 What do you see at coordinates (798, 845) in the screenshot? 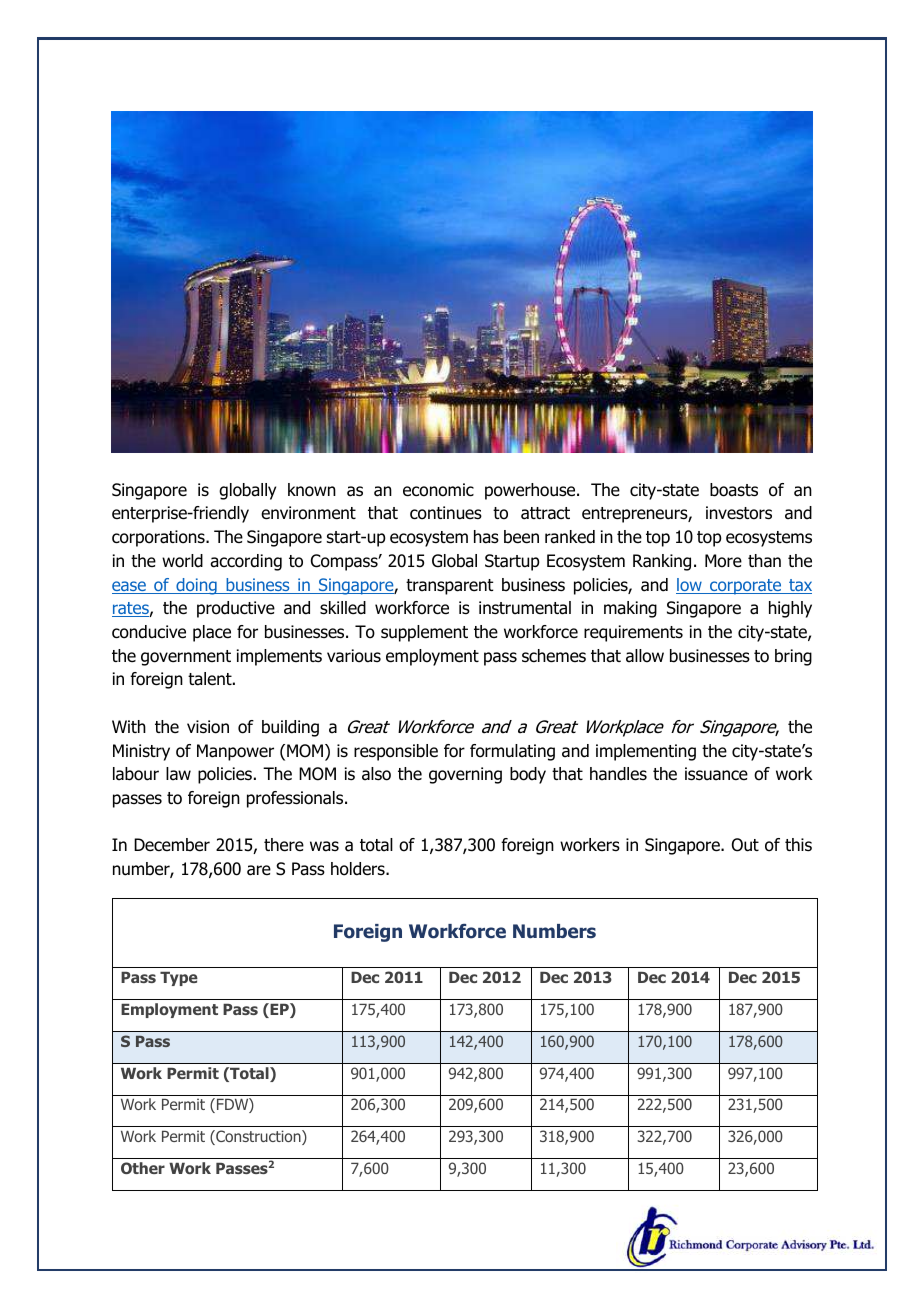
I see `this` at bounding box center [798, 845].
